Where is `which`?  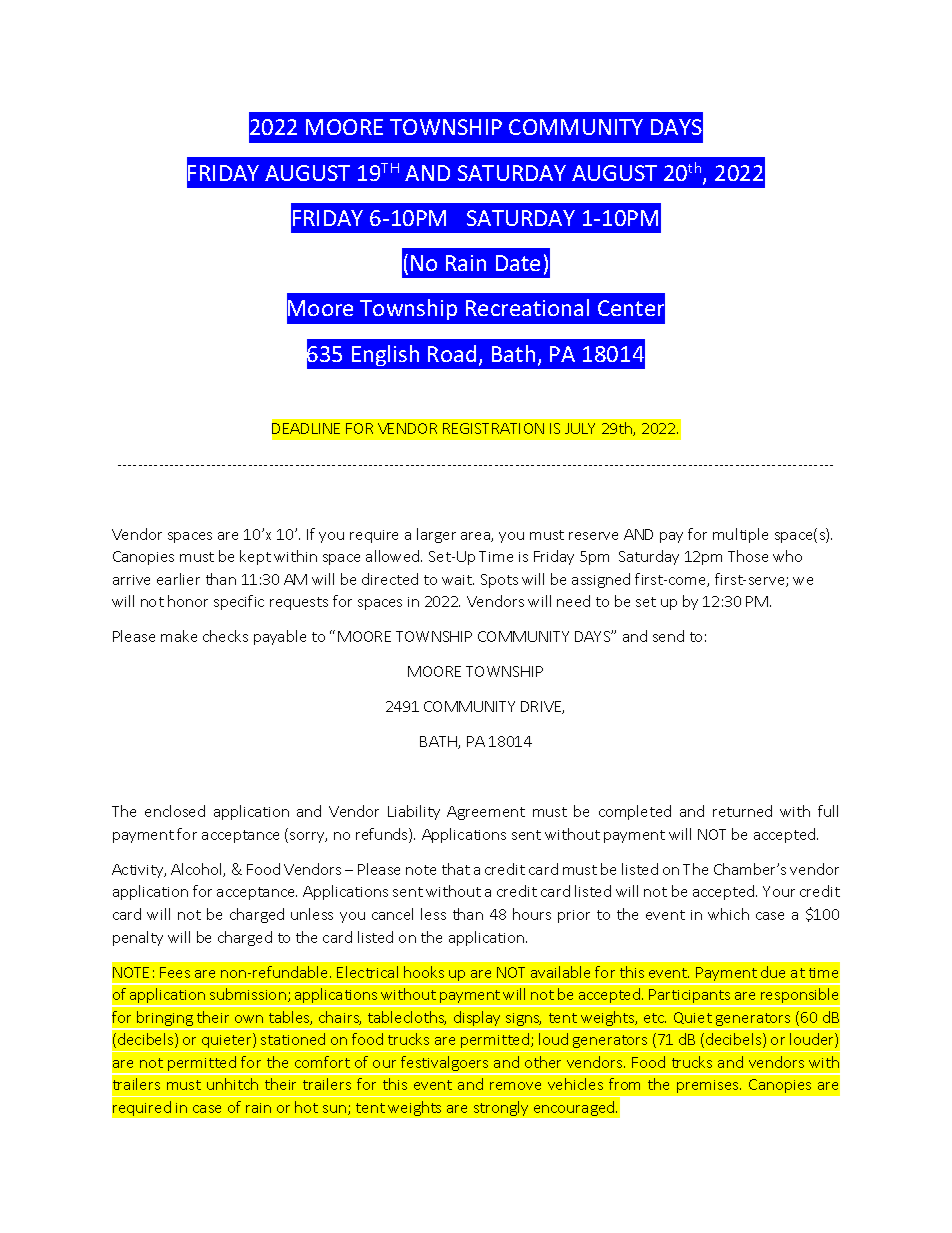
which is located at coordinates (728, 914).
